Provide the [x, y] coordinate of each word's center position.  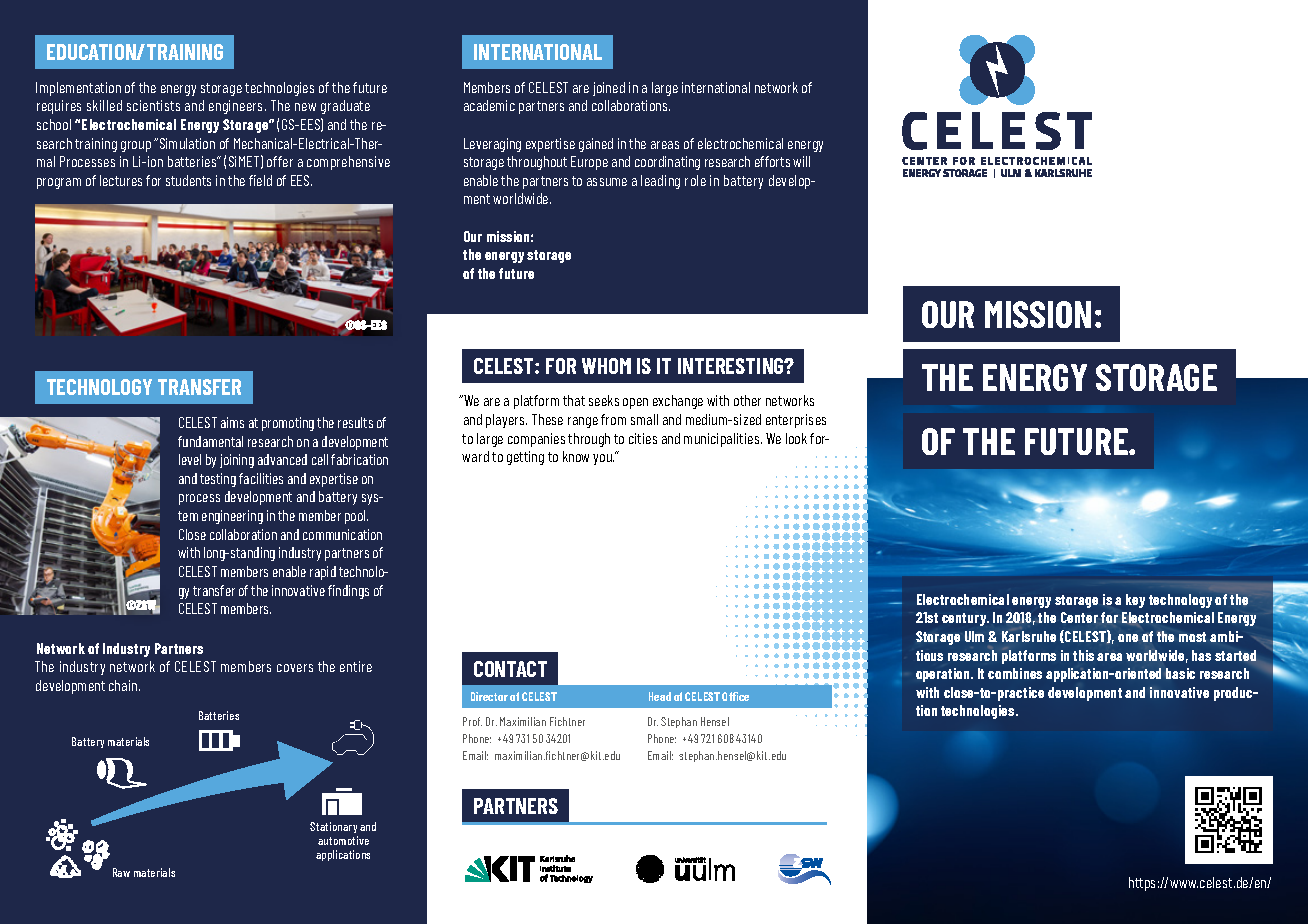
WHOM [606, 366]
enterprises [796, 421]
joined [609, 89]
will [801, 161]
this [1083, 655]
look [796, 438]
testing [218, 480]
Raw [121, 872]
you [603, 459]
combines [1015, 673]
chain [124, 685]
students [188, 180]
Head [660, 696]
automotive [343, 840]
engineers [237, 107]
